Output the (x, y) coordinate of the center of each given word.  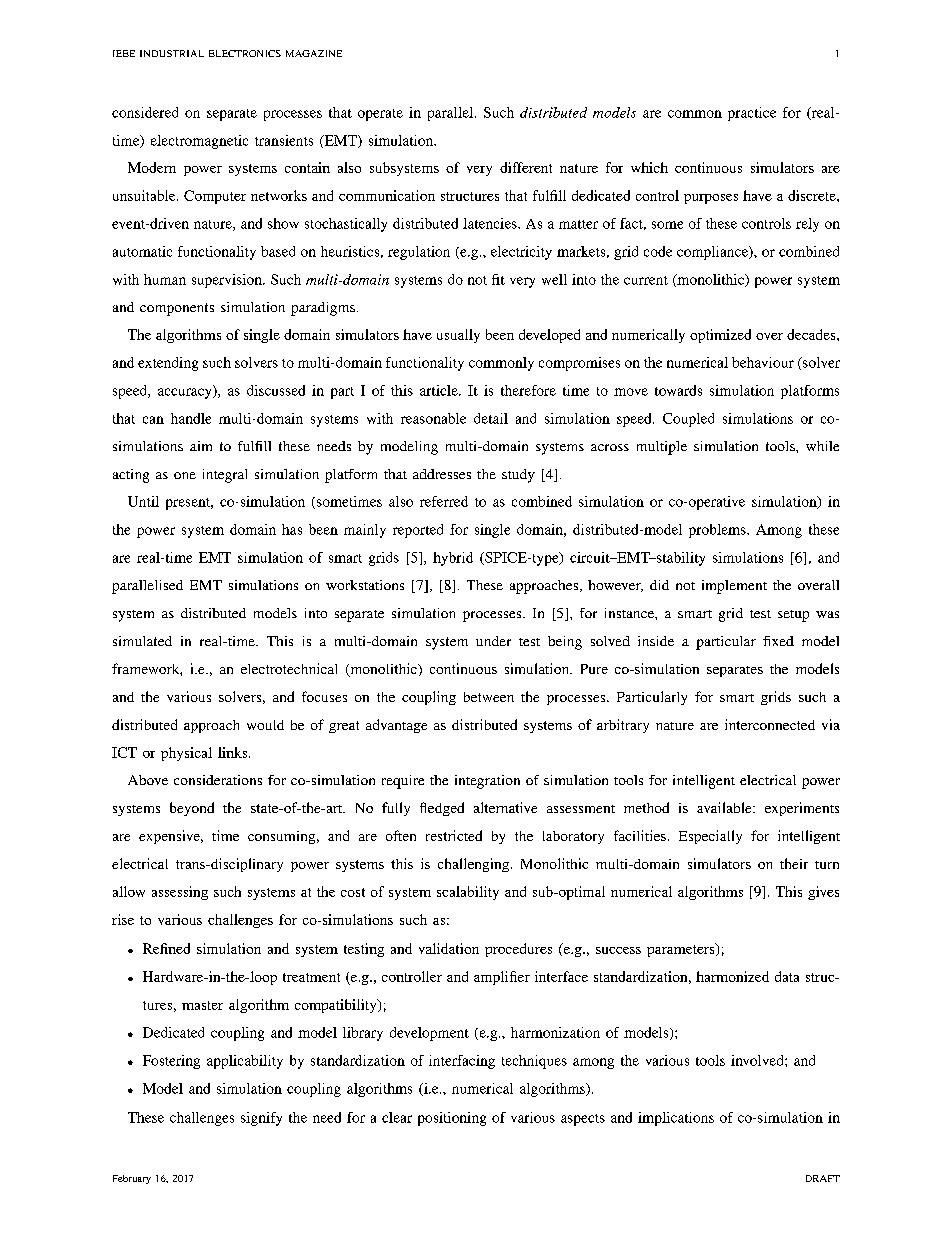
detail (491, 418)
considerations (218, 780)
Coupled (688, 420)
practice (752, 114)
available (725, 807)
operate (380, 115)
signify (261, 1119)
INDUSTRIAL (172, 53)
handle (191, 418)
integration (487, 782)
